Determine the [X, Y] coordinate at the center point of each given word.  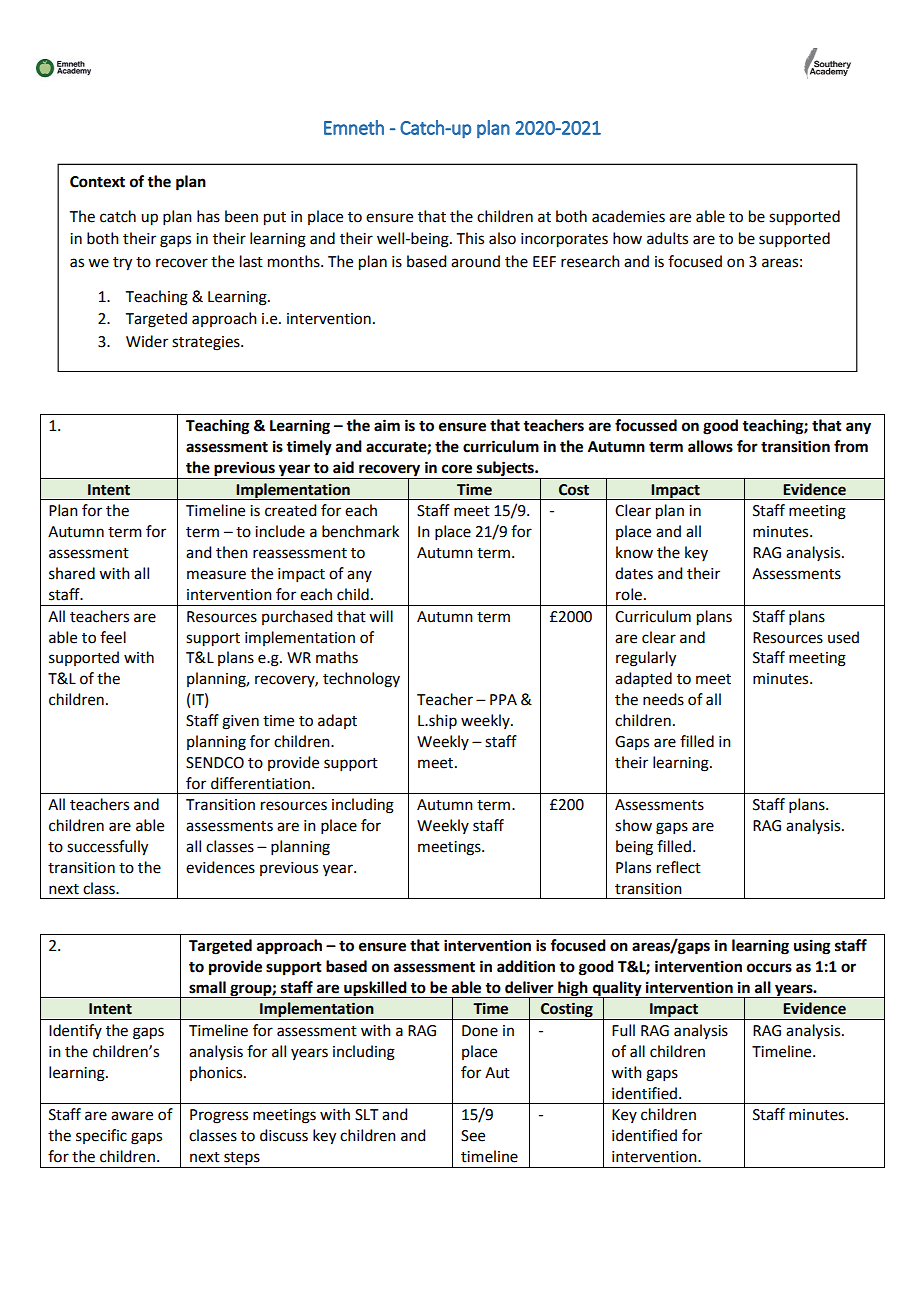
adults [667, 238]
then [232, 552]
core [457, 469]
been [241, 216]
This [470, 238]
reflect [679, 867]
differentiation [260, 783]
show [633, 825]
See [473, 1136]
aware [132, 1116]
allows [710, 446]
